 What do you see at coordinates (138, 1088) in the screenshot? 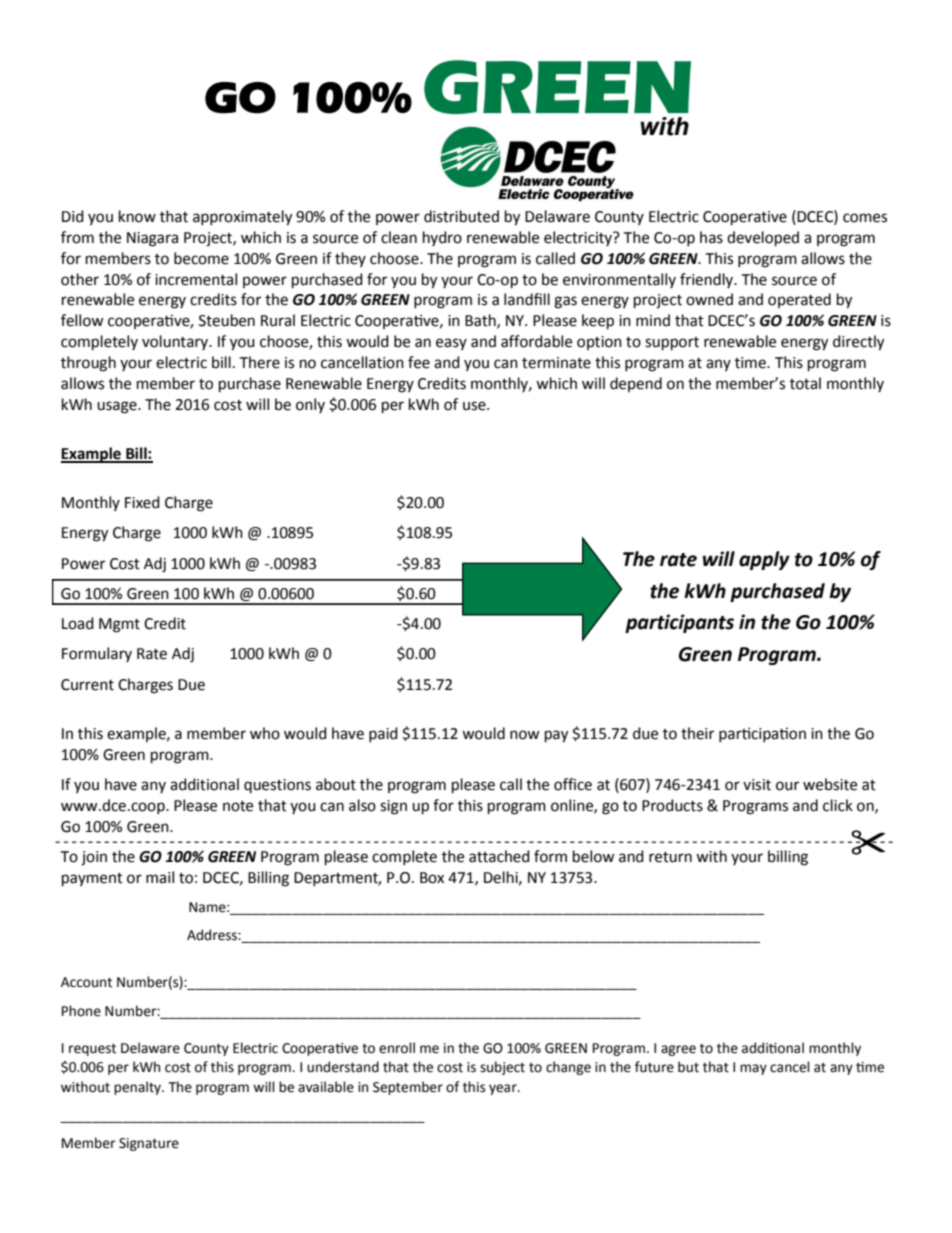
I see `penalty` at bounding box center [138, 1088].
